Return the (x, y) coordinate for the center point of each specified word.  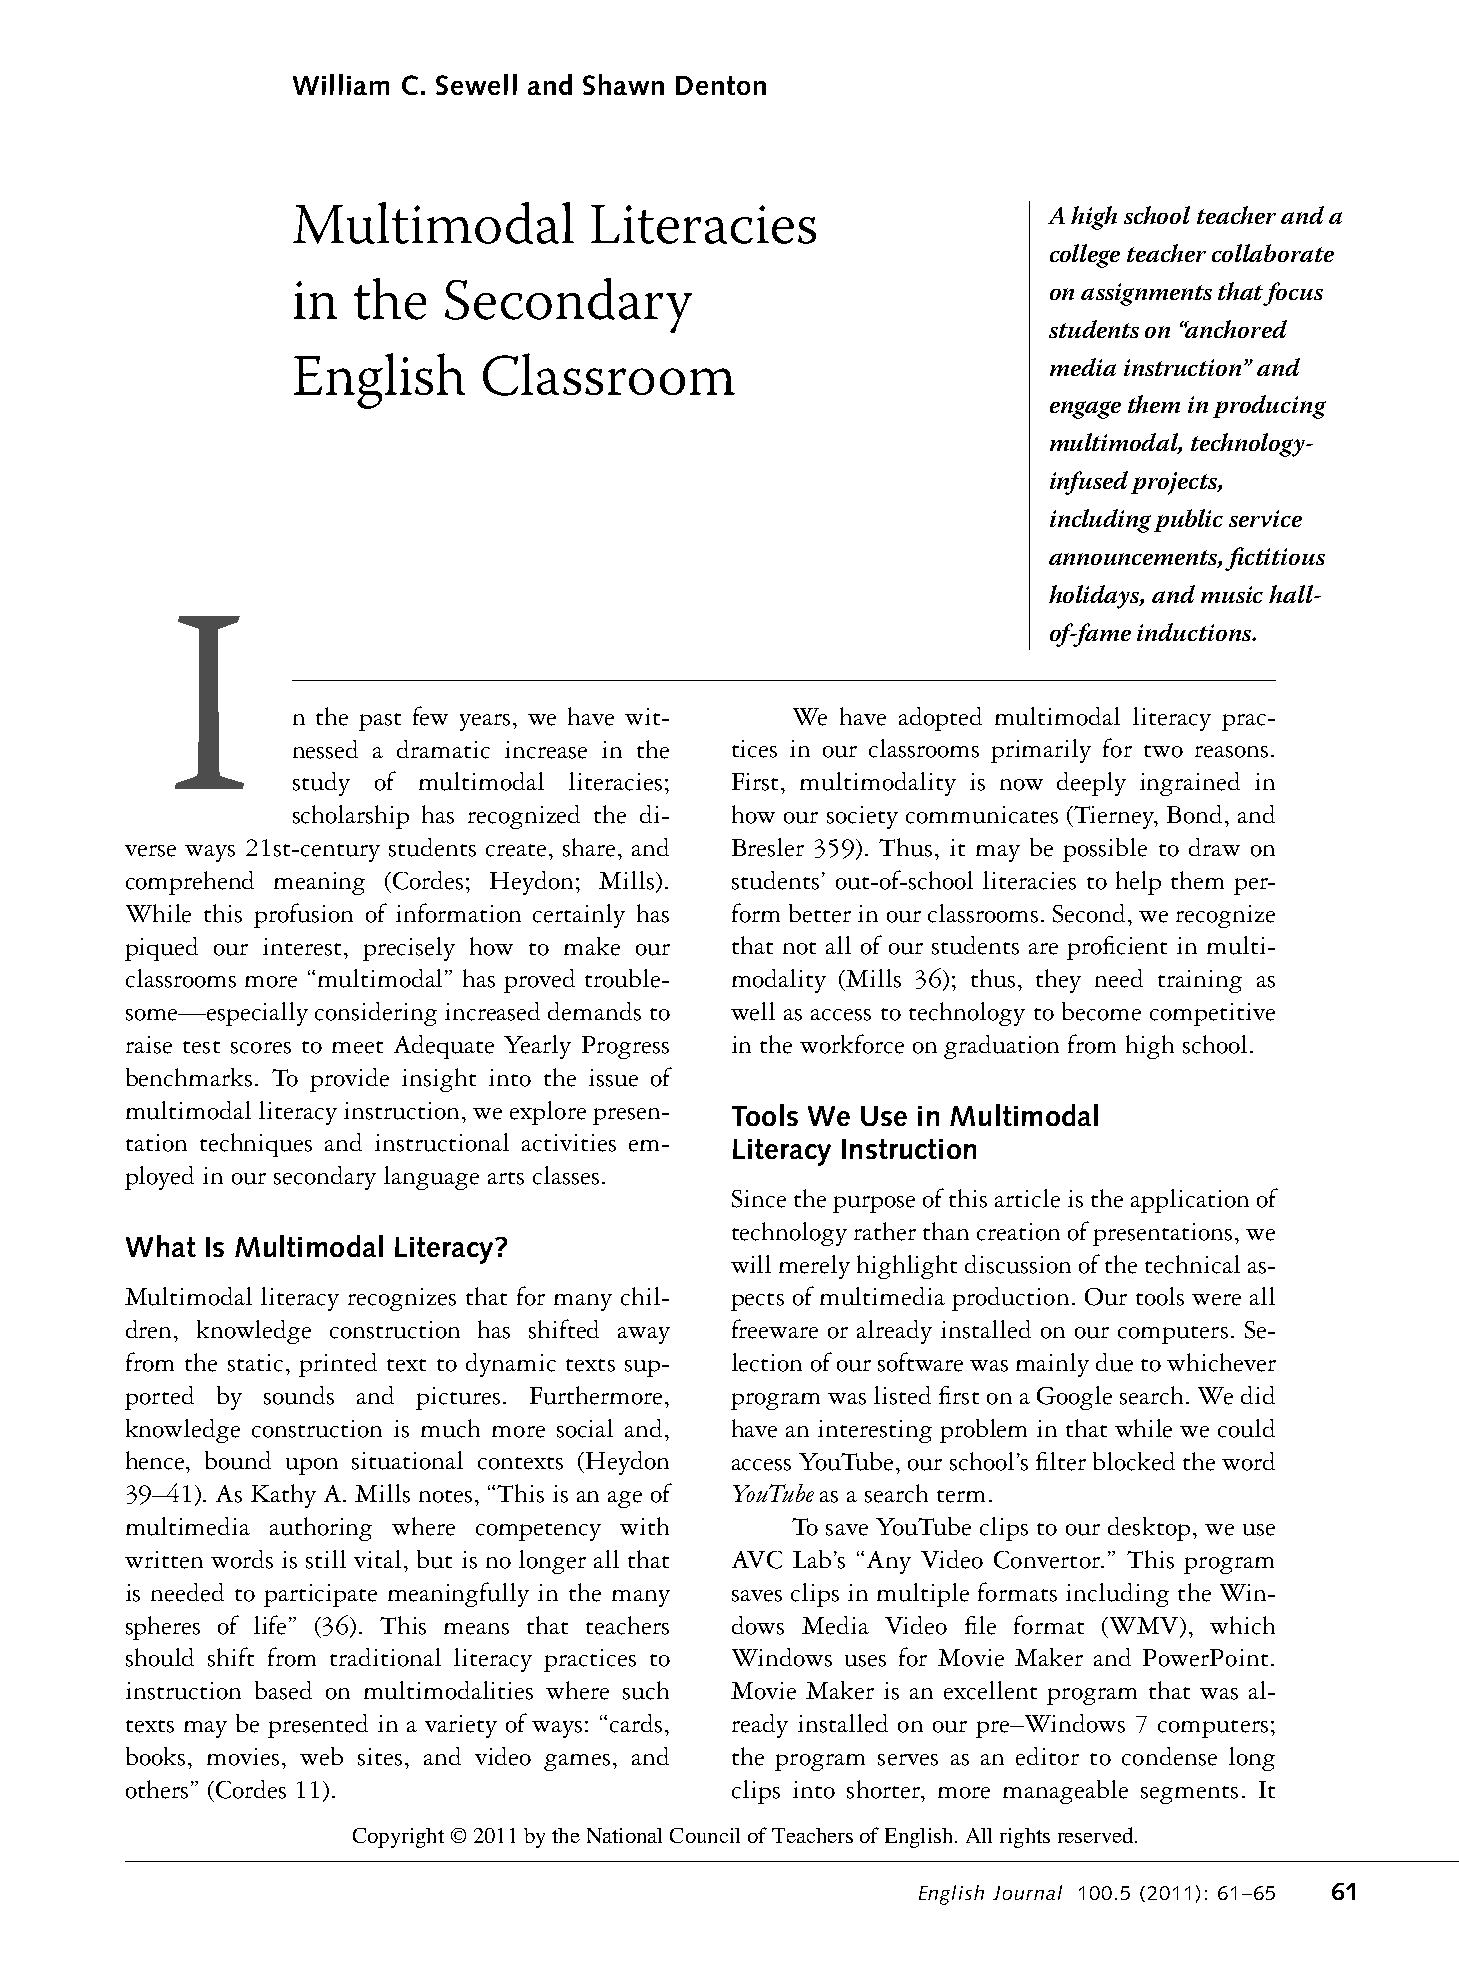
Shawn (623, 84)
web (321, 1756)
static (255, 1363)
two (1163, 751)
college (1085, 256)
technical (1192, 1264)
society (862, 817)
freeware (775, 1329)
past (380, 722)
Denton (721, 85)
